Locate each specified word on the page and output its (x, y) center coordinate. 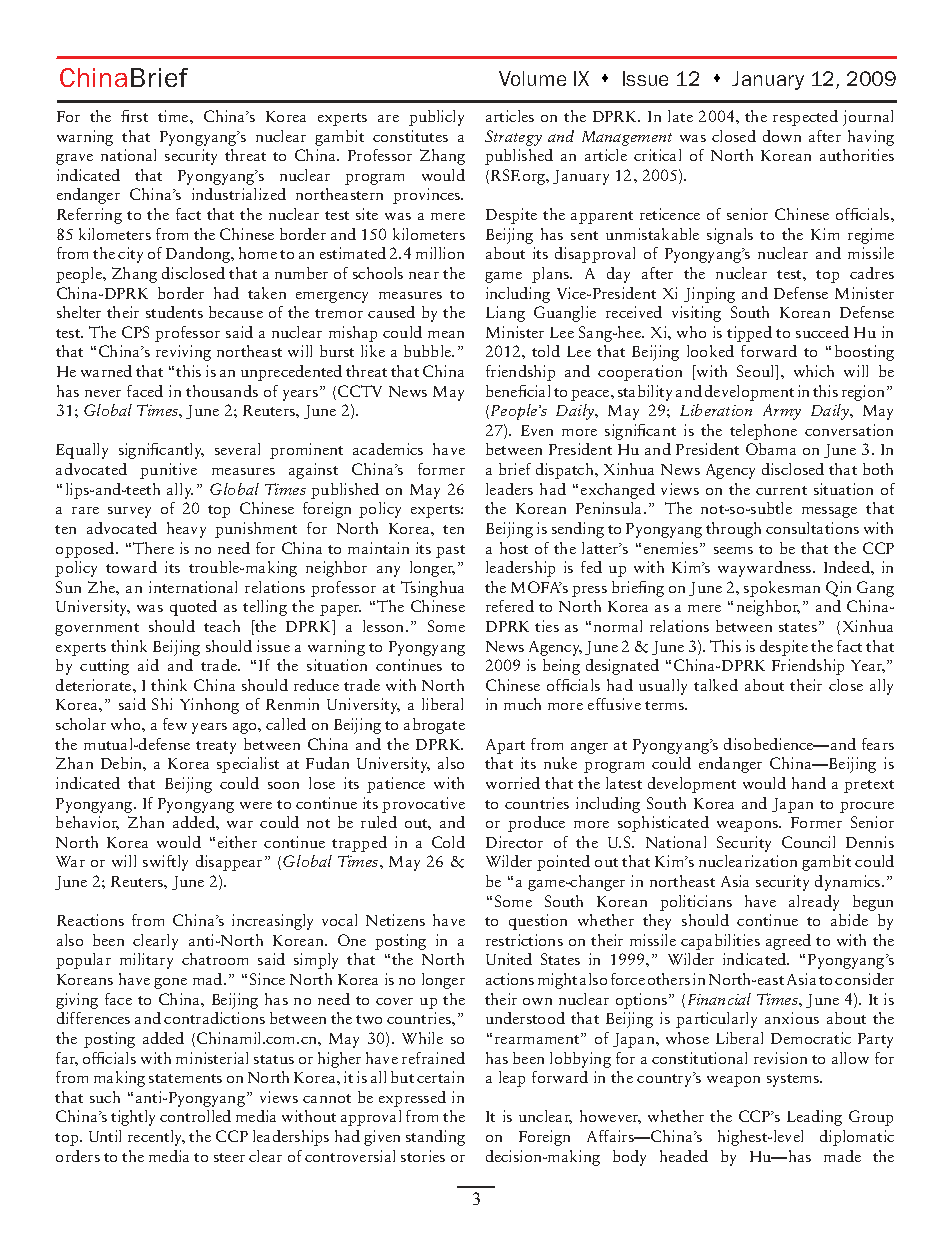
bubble (429, 351)
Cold (448, 842)
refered (510, 606)
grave (74, 159)
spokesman (782, 589)
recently (156, 1138)
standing (435, 1138)
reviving (183, 353)
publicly (436, 118)
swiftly (165, 863)
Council (808, 842)
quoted (193, 608)
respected (805, 118)
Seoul (757, 372)
